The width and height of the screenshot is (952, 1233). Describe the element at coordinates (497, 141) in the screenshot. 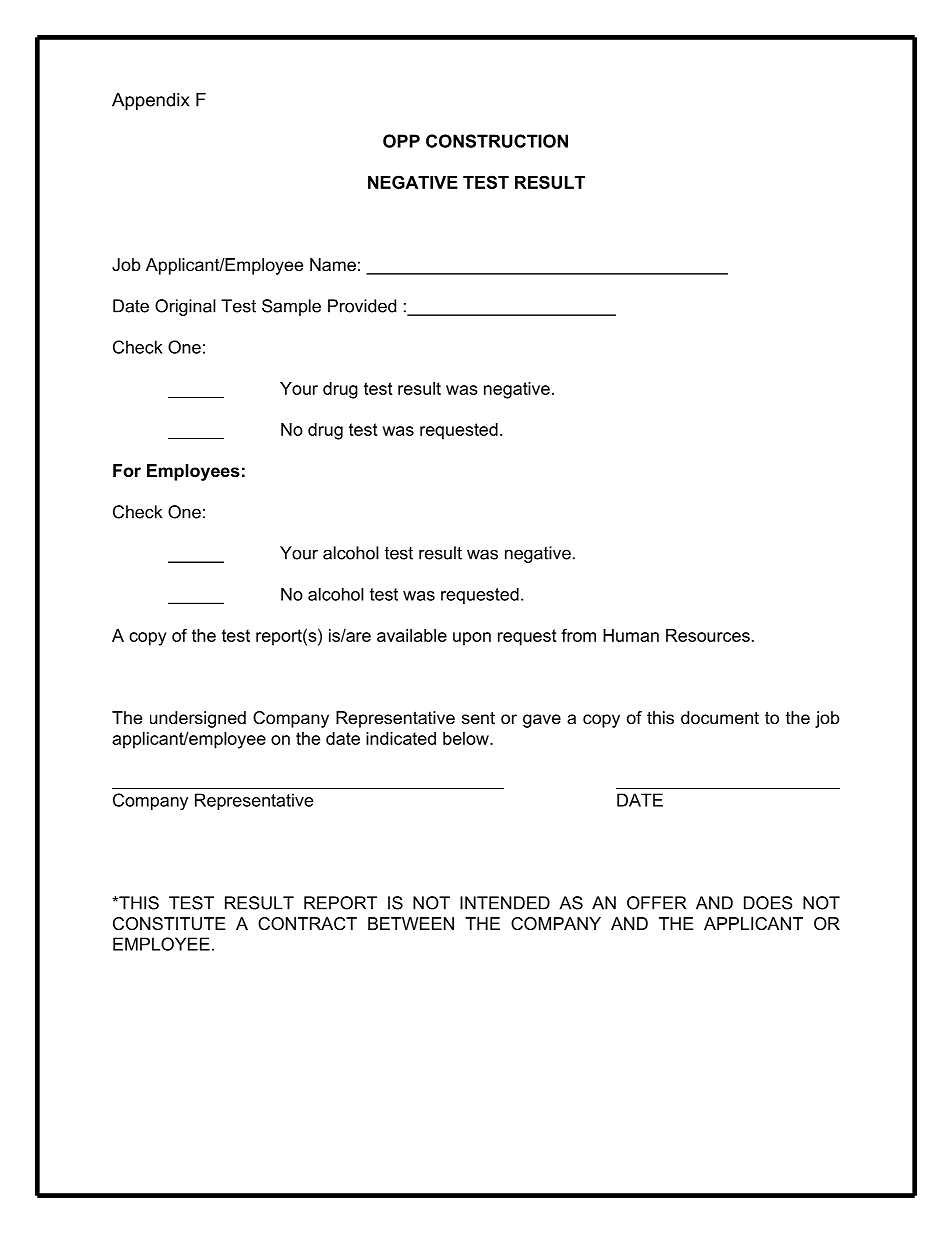

I see `CONSTRUCTION` at that location.
